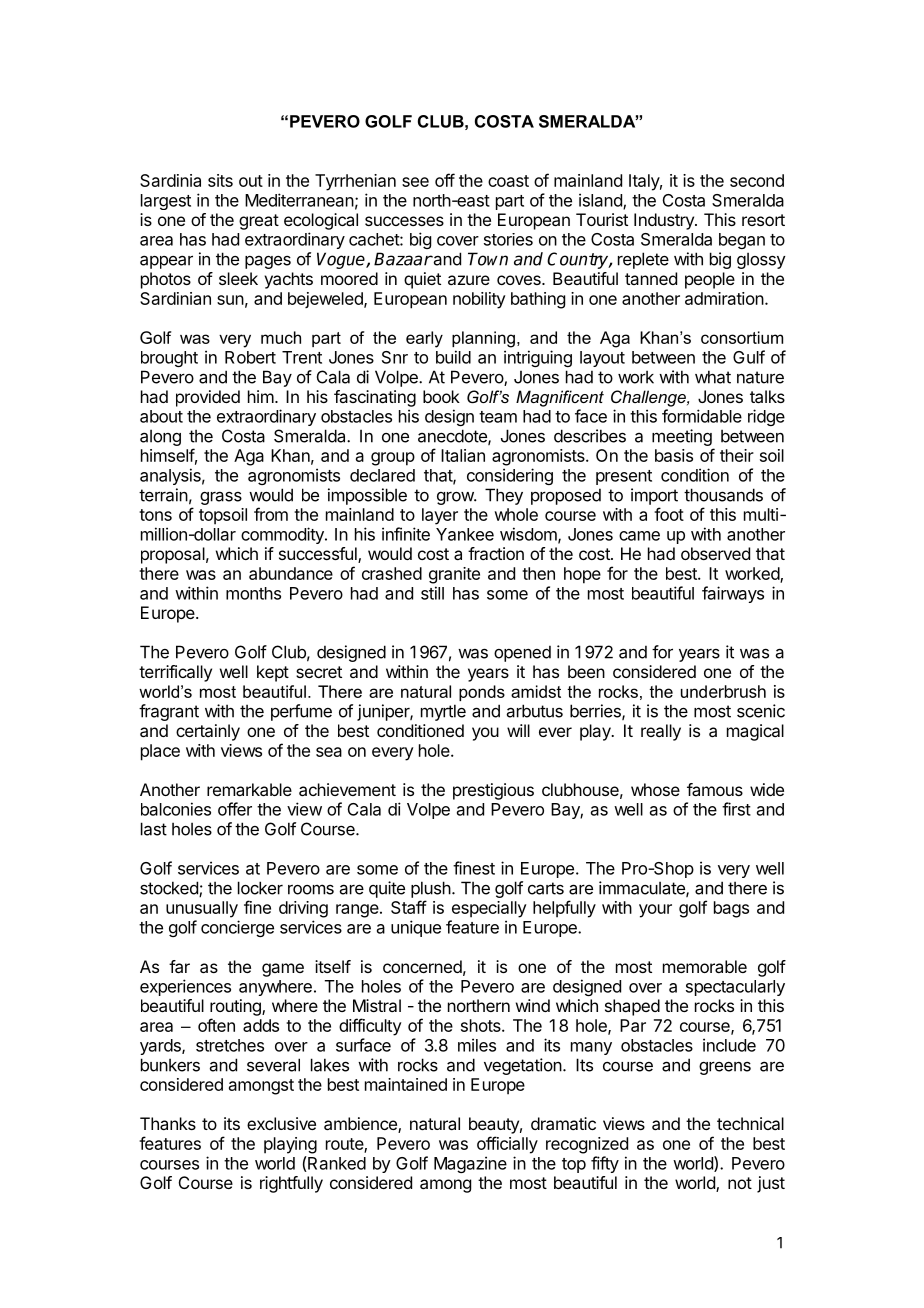 This screenshot has height=1308, width=924. What do you see at coordinates (482, 693) in the screenshot?
I see `ponds` at bounding box center [482, 693].
